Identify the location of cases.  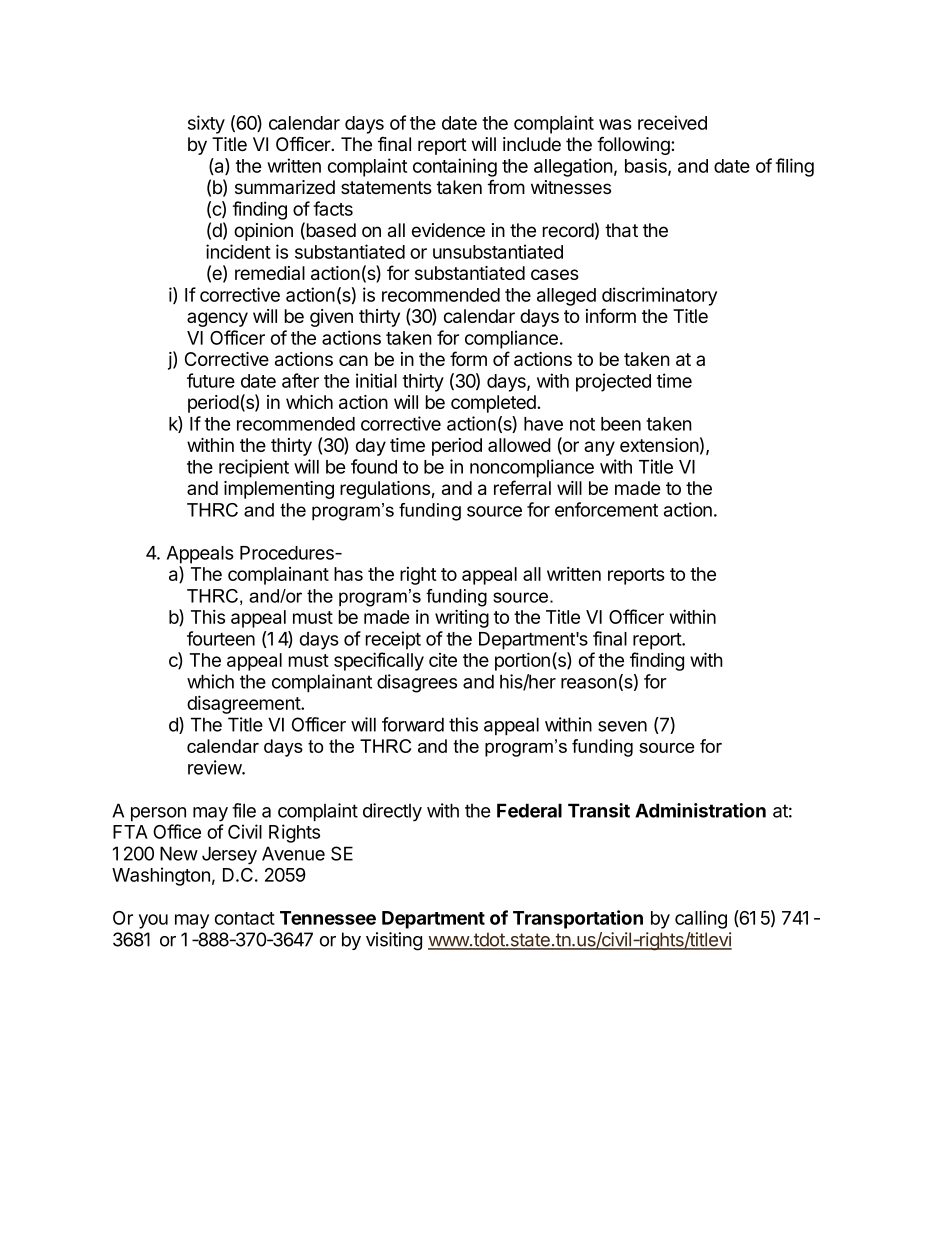
(555, 274).
